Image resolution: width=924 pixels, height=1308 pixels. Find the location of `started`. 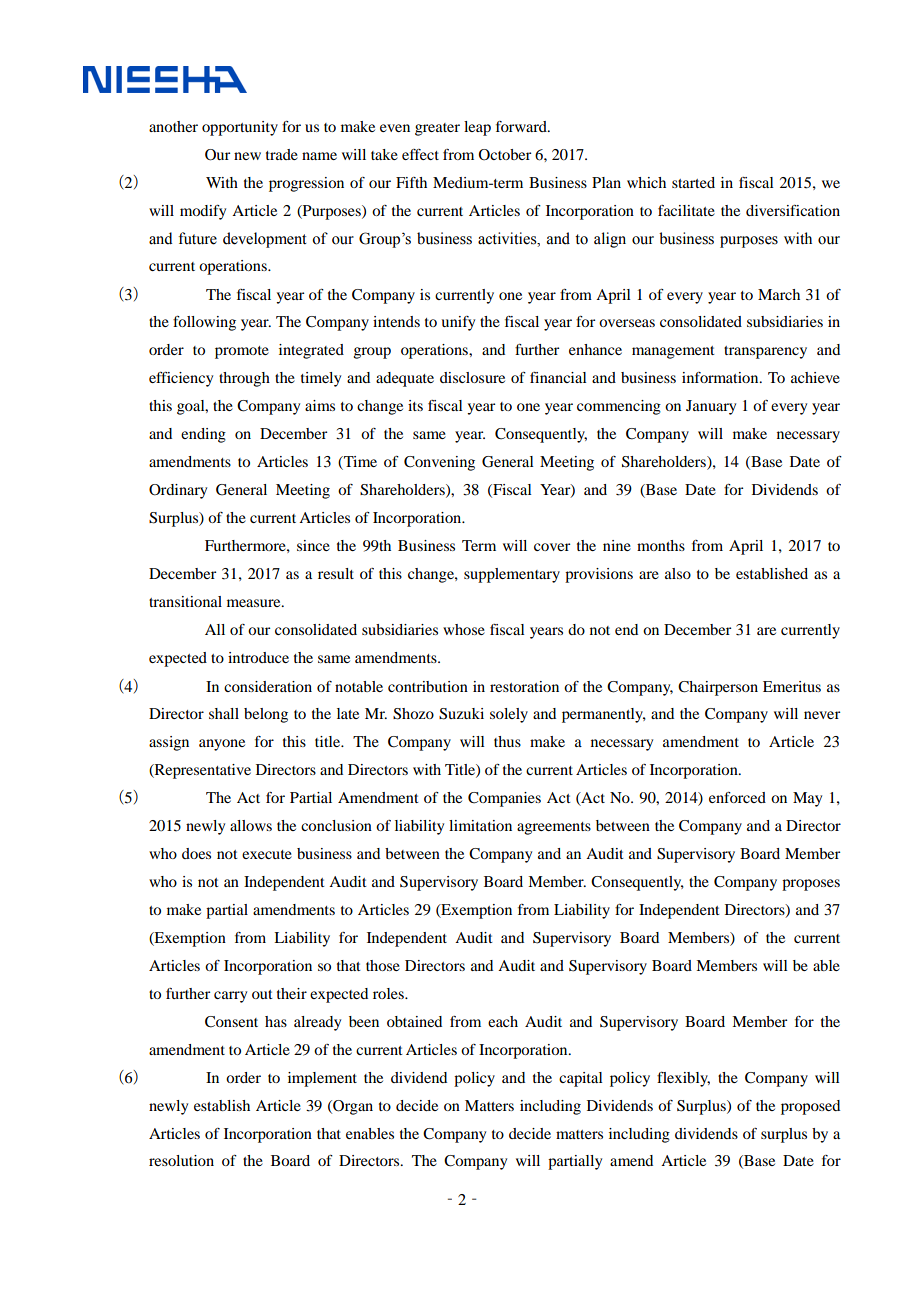

started is located at coordinates (693, 182).
